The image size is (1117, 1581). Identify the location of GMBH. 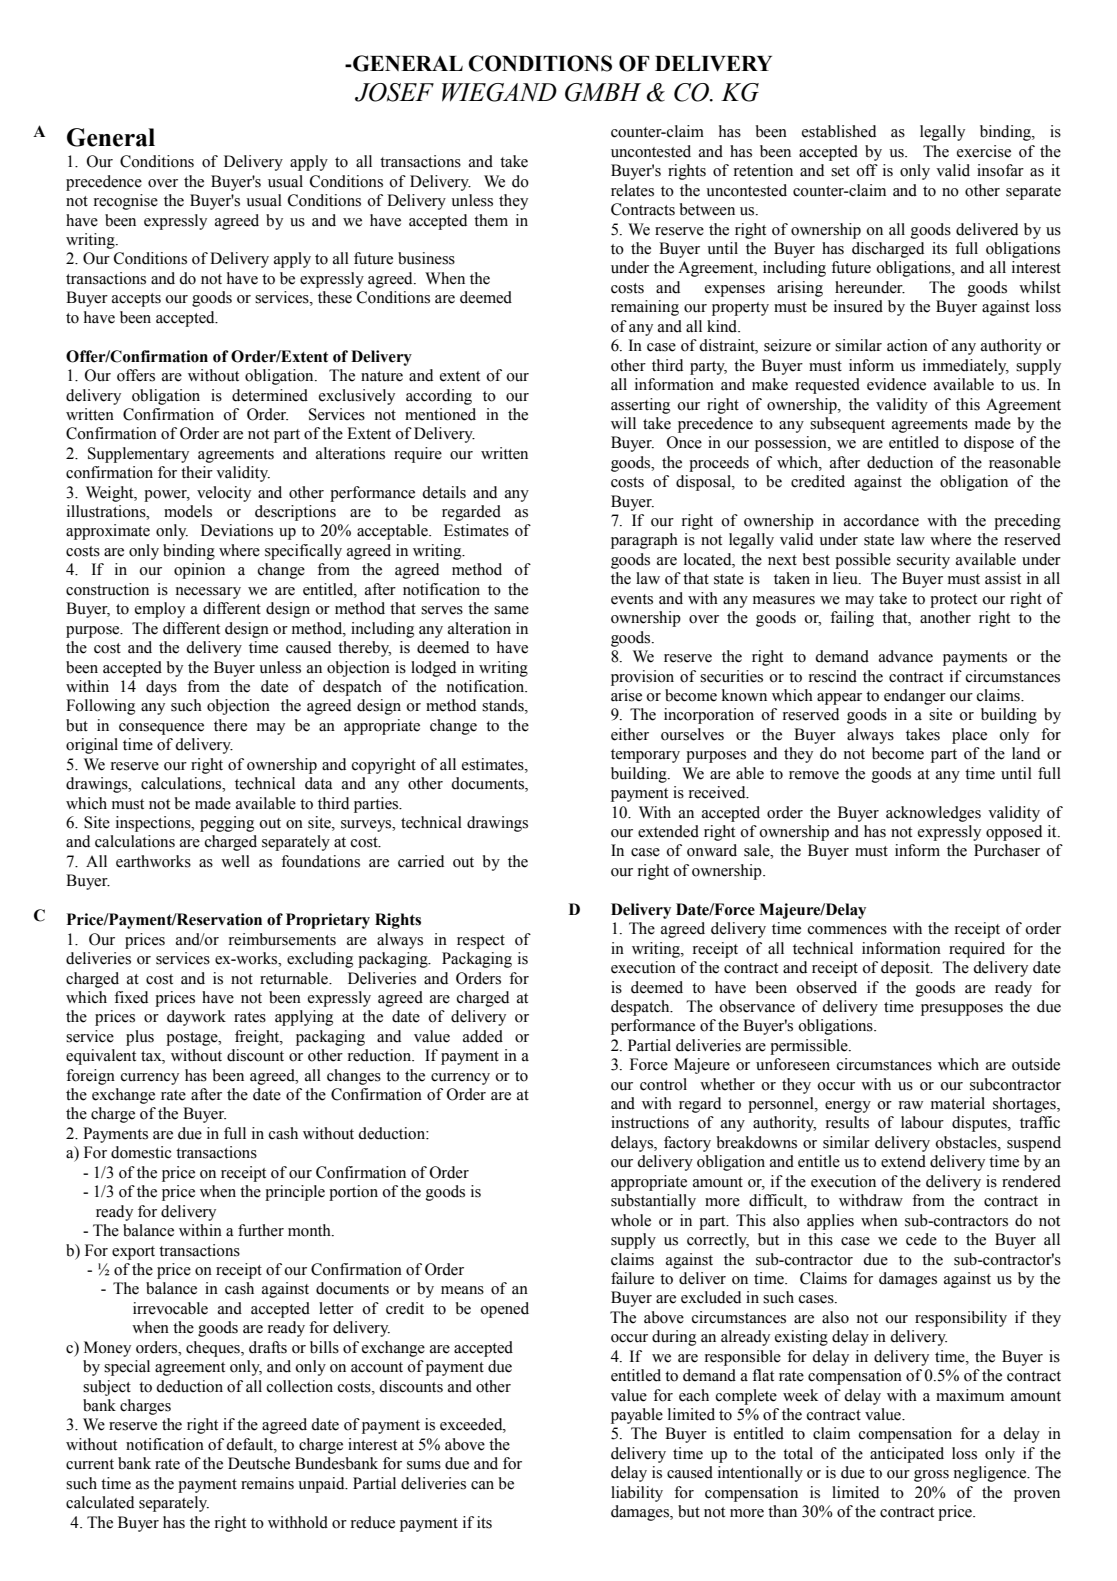
(603, 92).
